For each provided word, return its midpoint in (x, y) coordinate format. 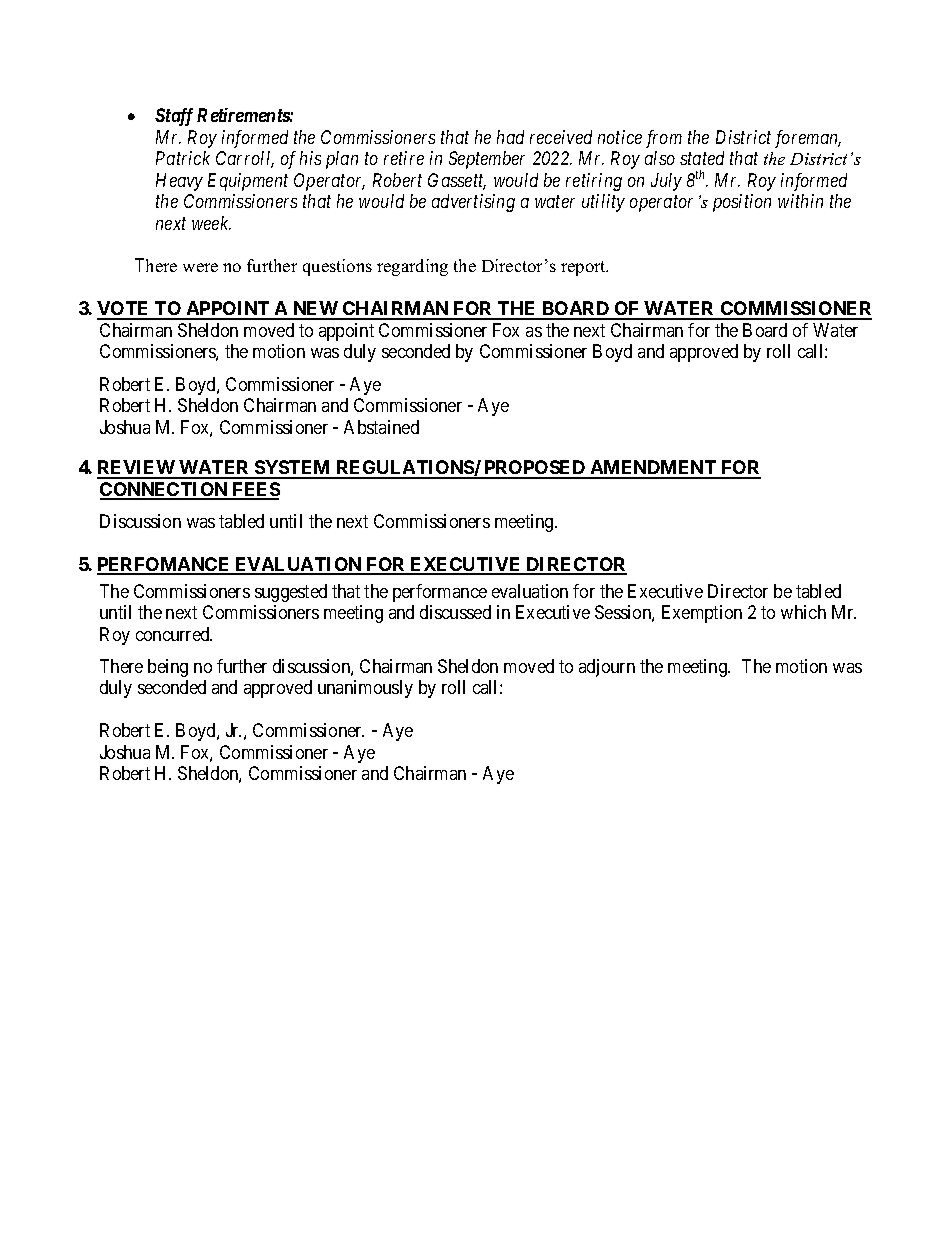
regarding (412, 267)
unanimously (365, 689)
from (664, 139)
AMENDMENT (653, 469)
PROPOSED (535, 469)
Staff (174, 117)
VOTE (124, 310)
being (168, 668)
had (510, 137)
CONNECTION (165, 490)
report (584, 268)
